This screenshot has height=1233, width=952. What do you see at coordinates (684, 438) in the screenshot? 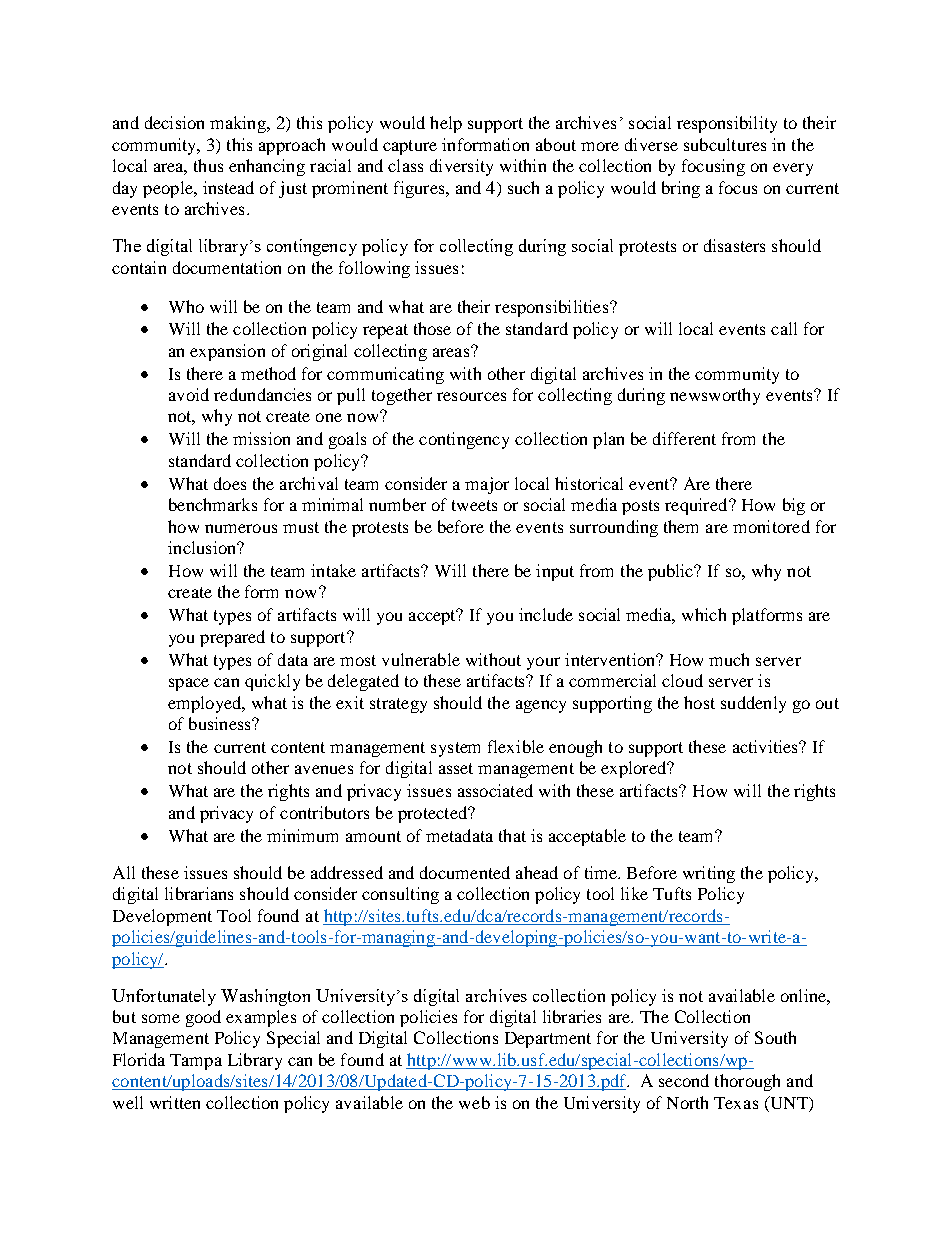
I see `different` at bounding box center [684, 438].
